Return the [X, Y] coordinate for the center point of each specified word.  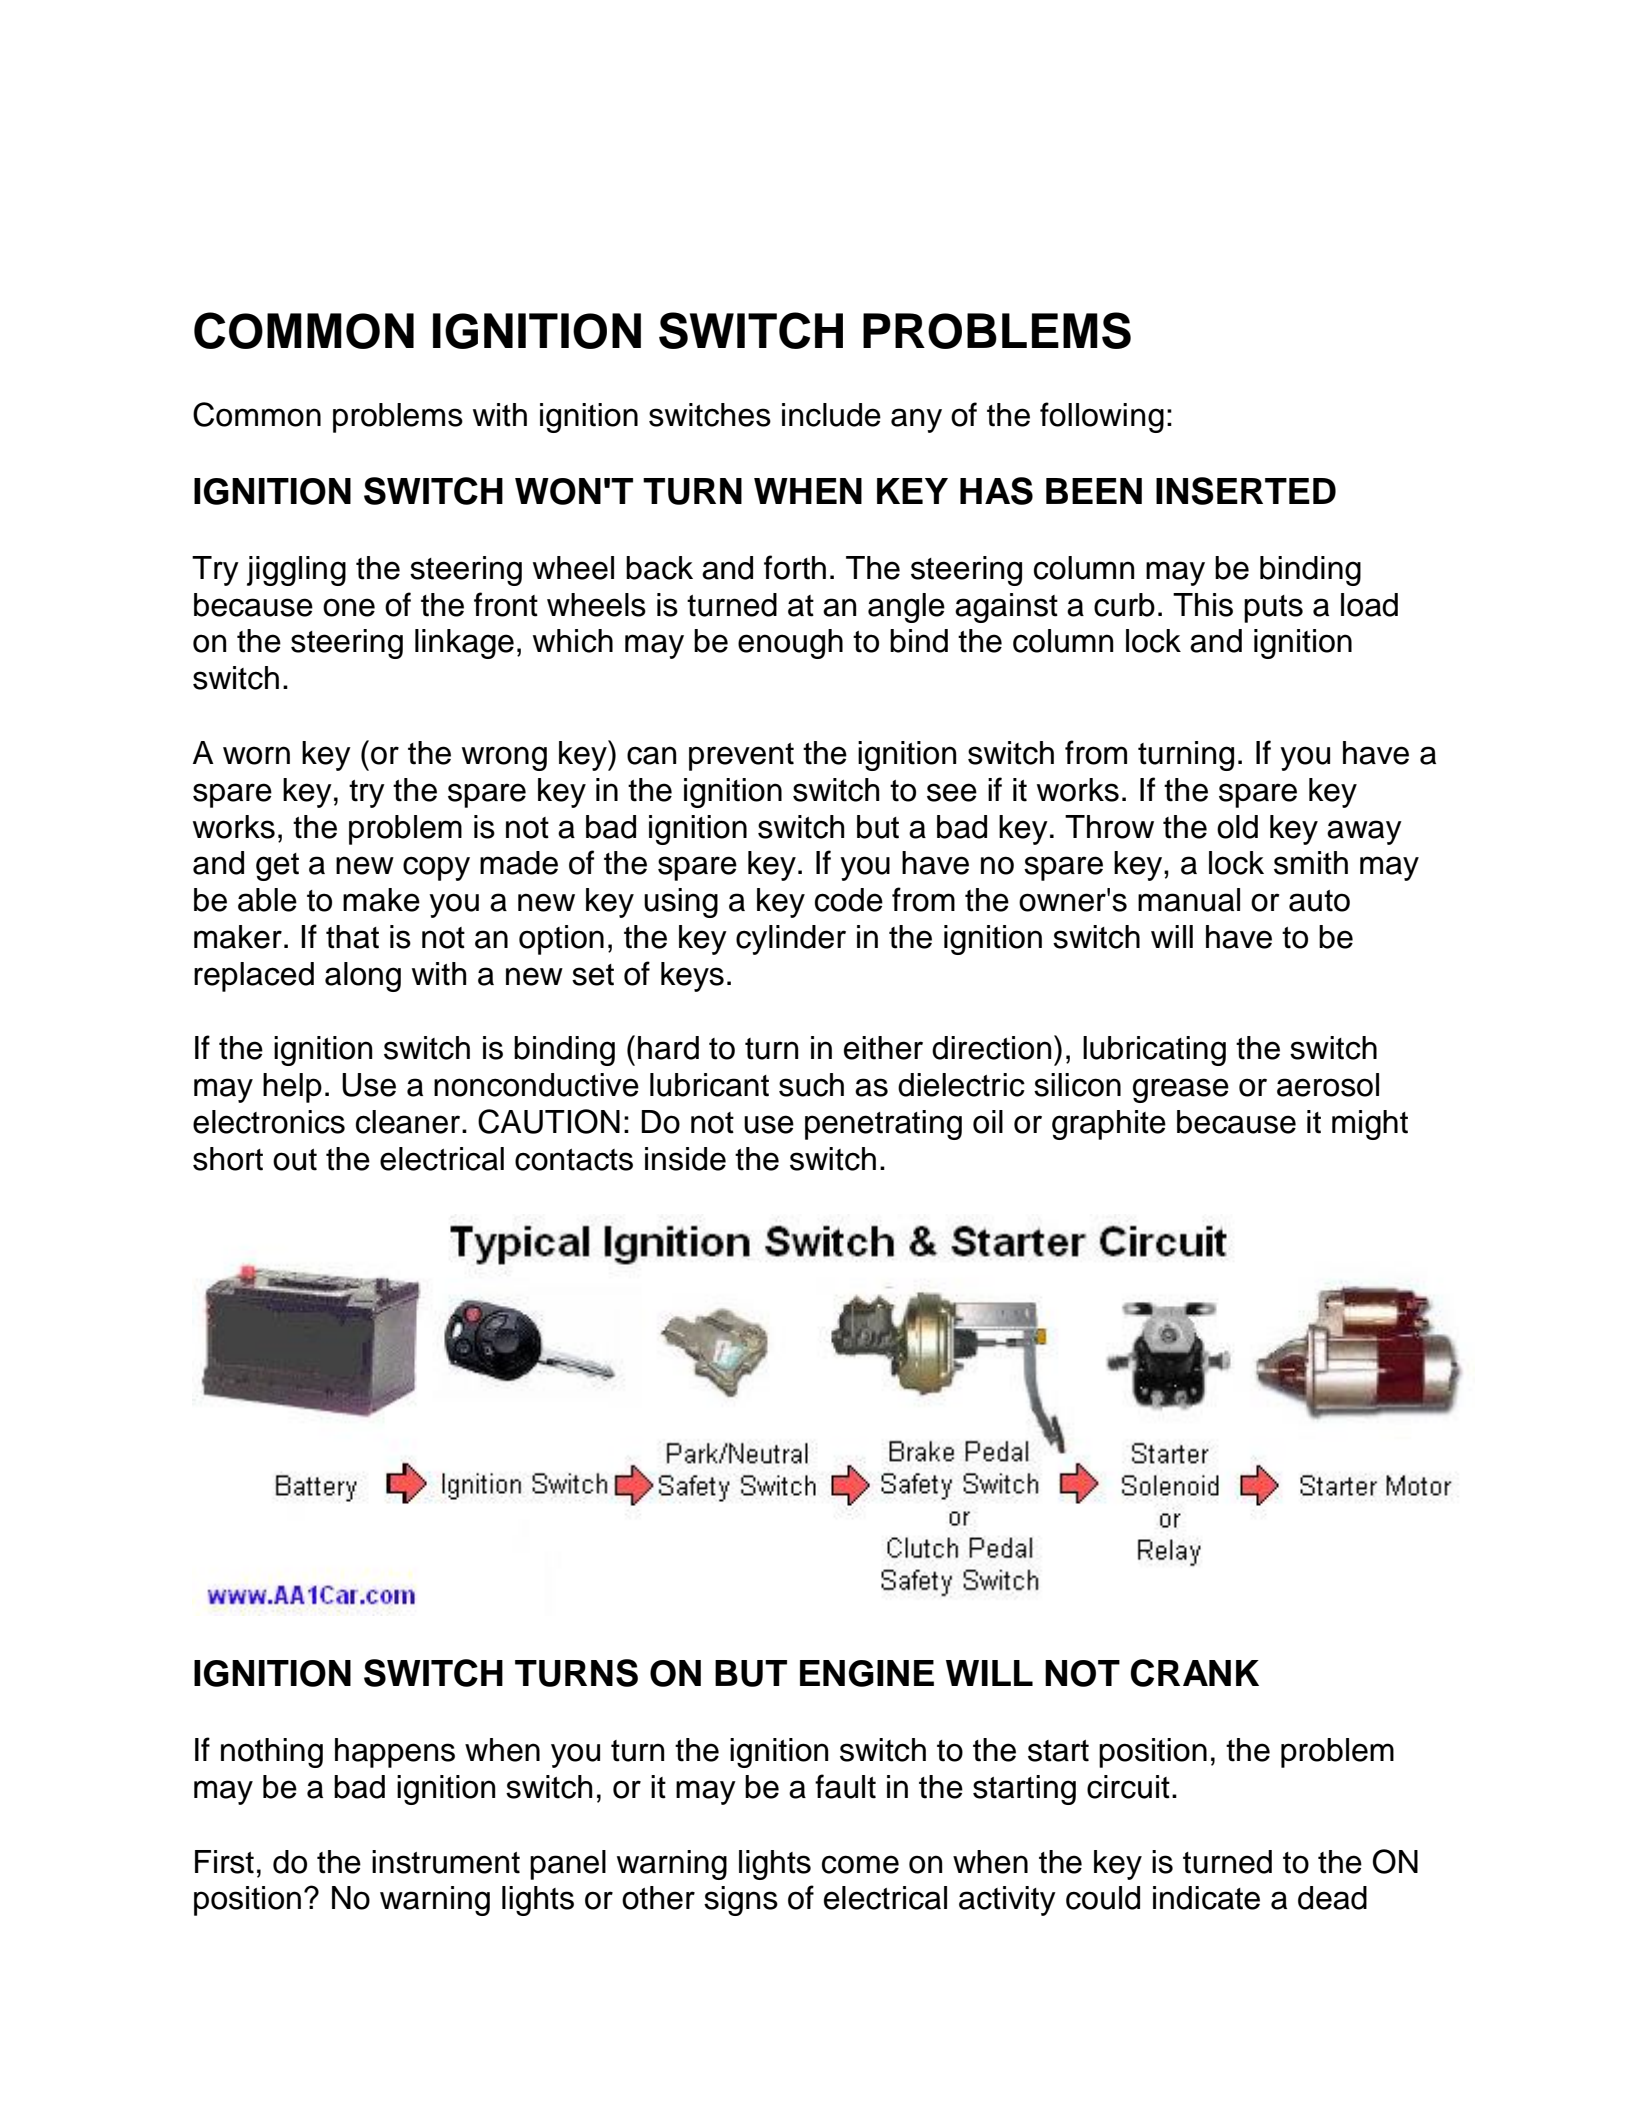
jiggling [296, 571]
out [295, 1160]
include [831, 415]
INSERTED [1246, 491]
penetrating [883, 1125]
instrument [446, 1862]
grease [1181, 1090]
